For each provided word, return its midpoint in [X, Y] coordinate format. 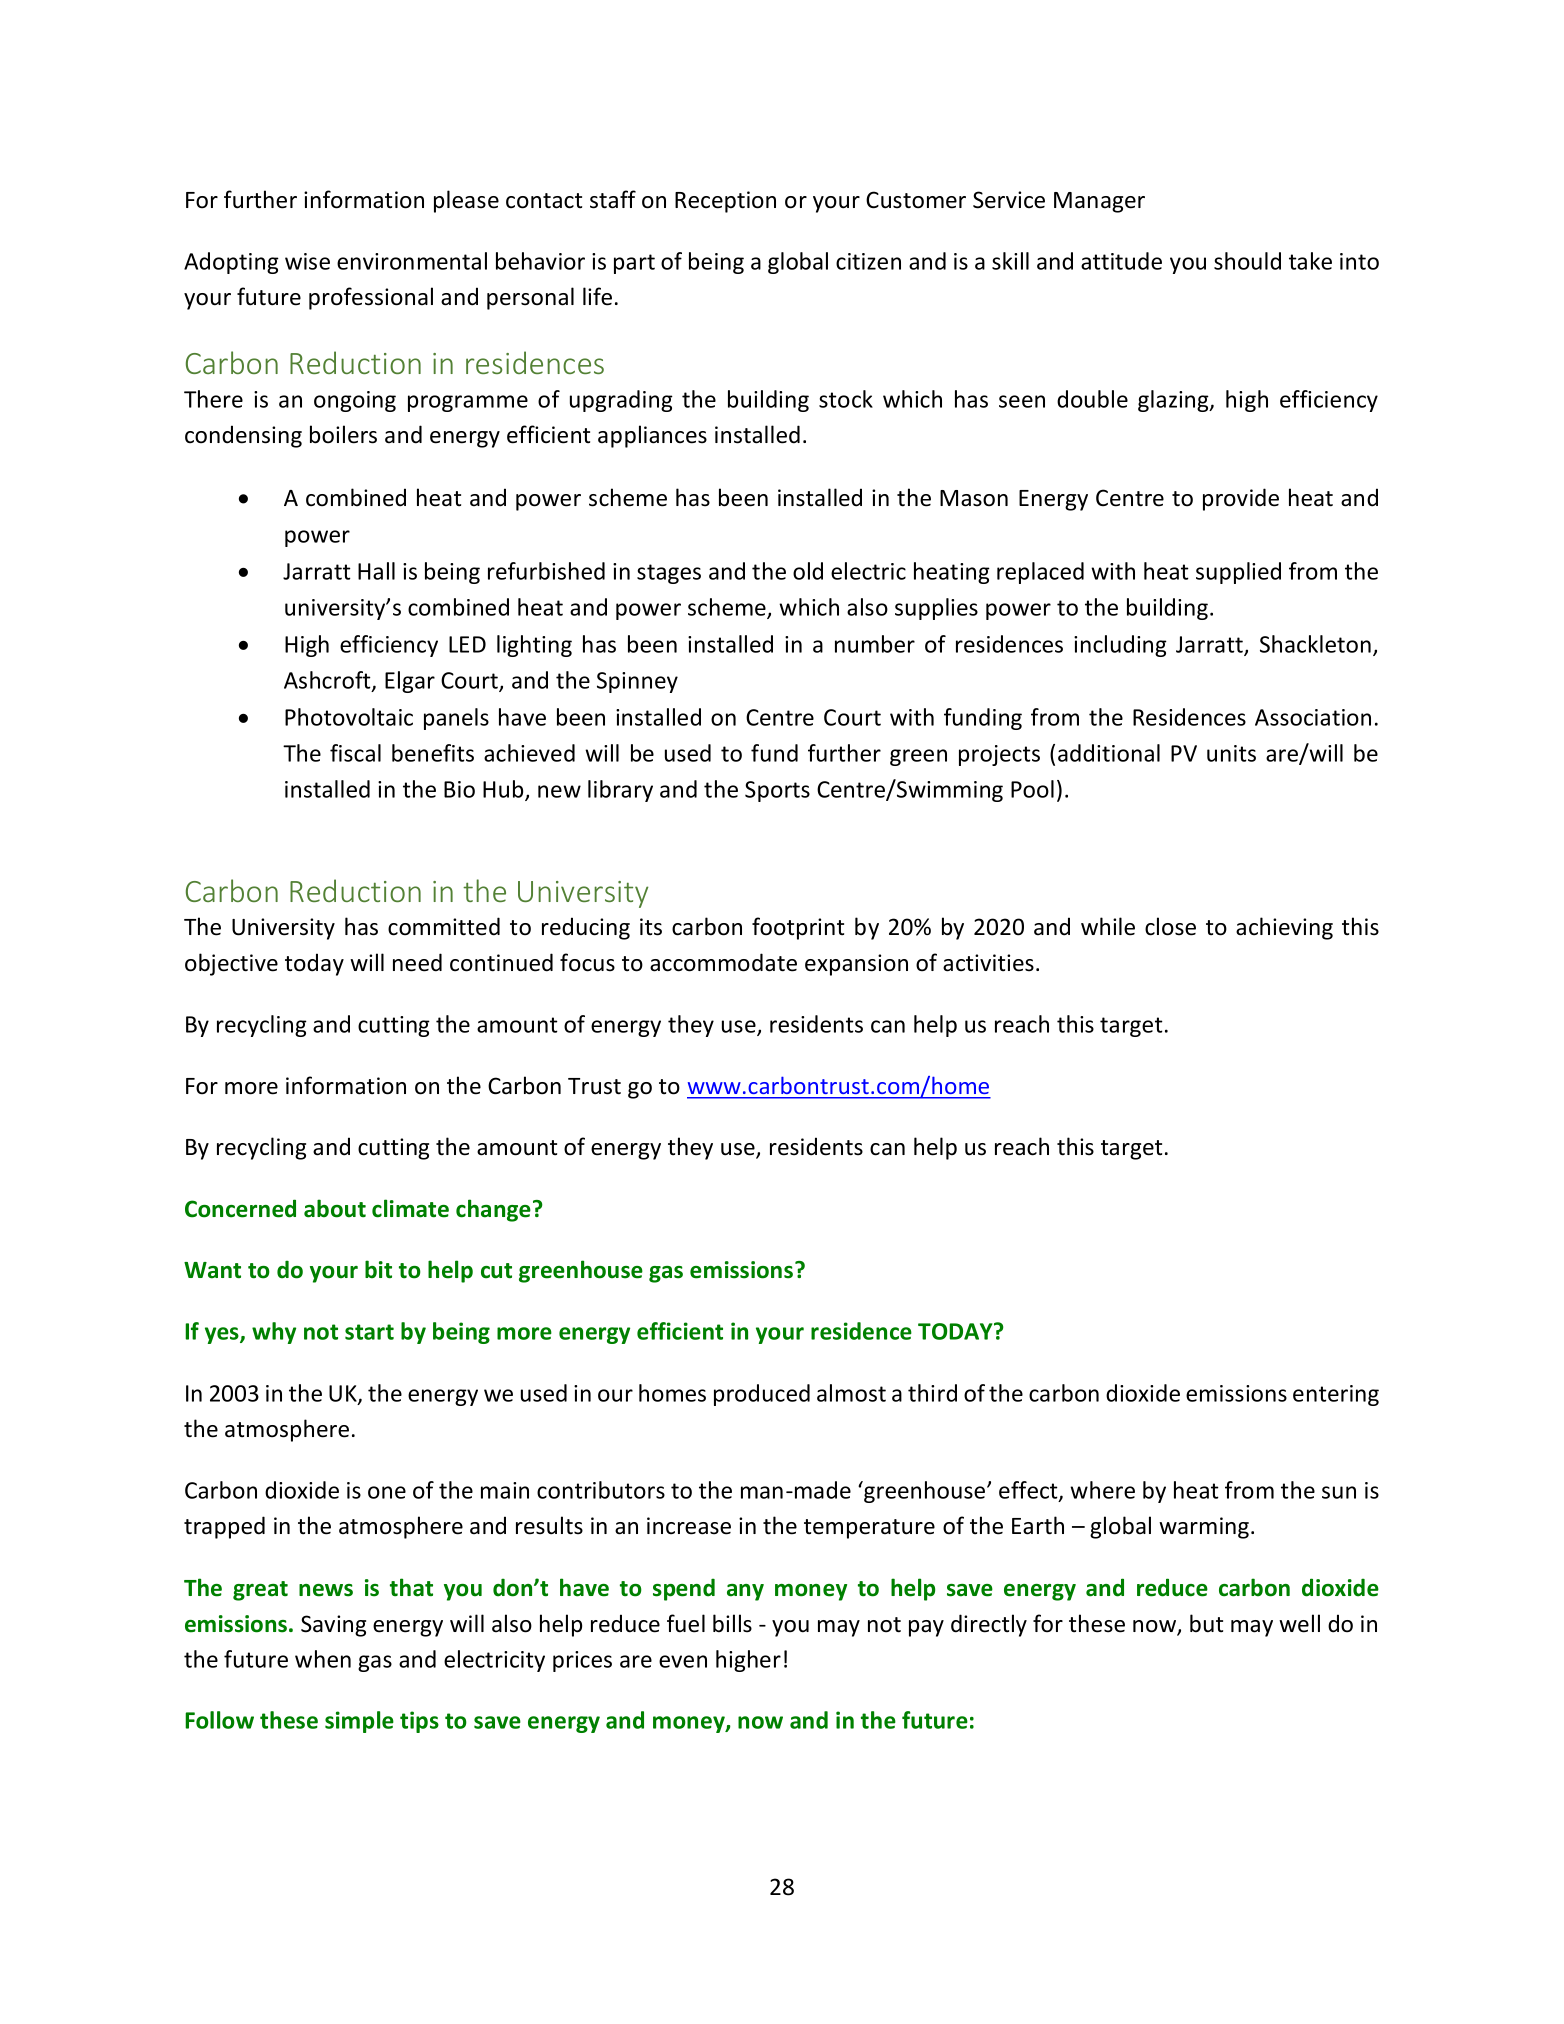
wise [307, 261]
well [1299, 1623]
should [1247, 261]
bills [732, 1623]
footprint [798, 928]
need [417, 962]
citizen [868, 261]
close [1170, 926]
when [323, 1659]
